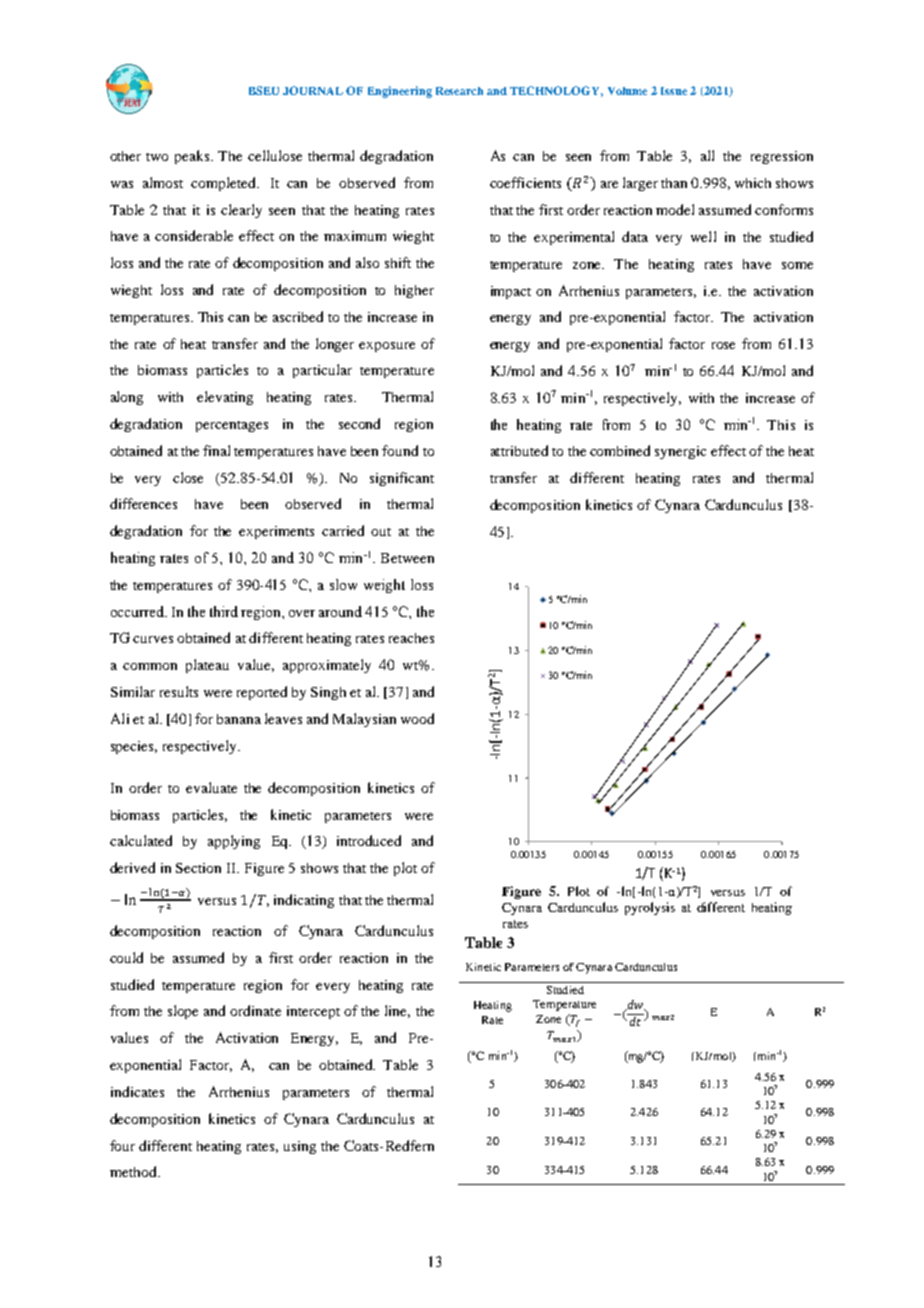 The width and height of the screenshot is (924, 1308). I want to click on reaches, so click(411, 638).
